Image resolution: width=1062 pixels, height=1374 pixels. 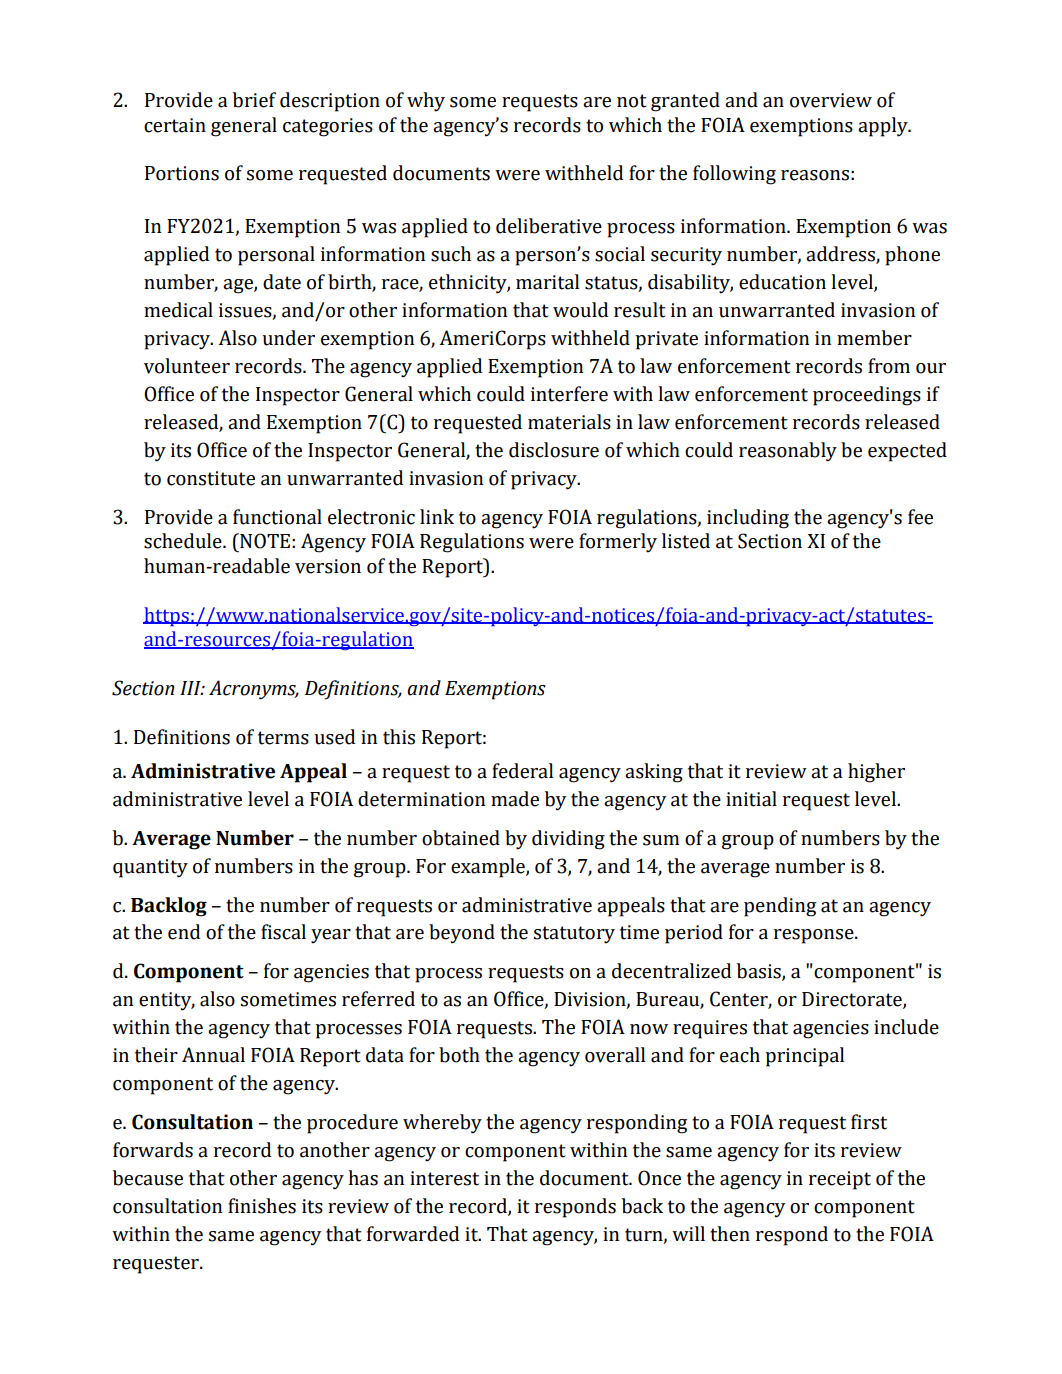 What do you see at coordinates (568, 840) in the screenshot?
I see `dividing` at bounding box center [568, 840].
